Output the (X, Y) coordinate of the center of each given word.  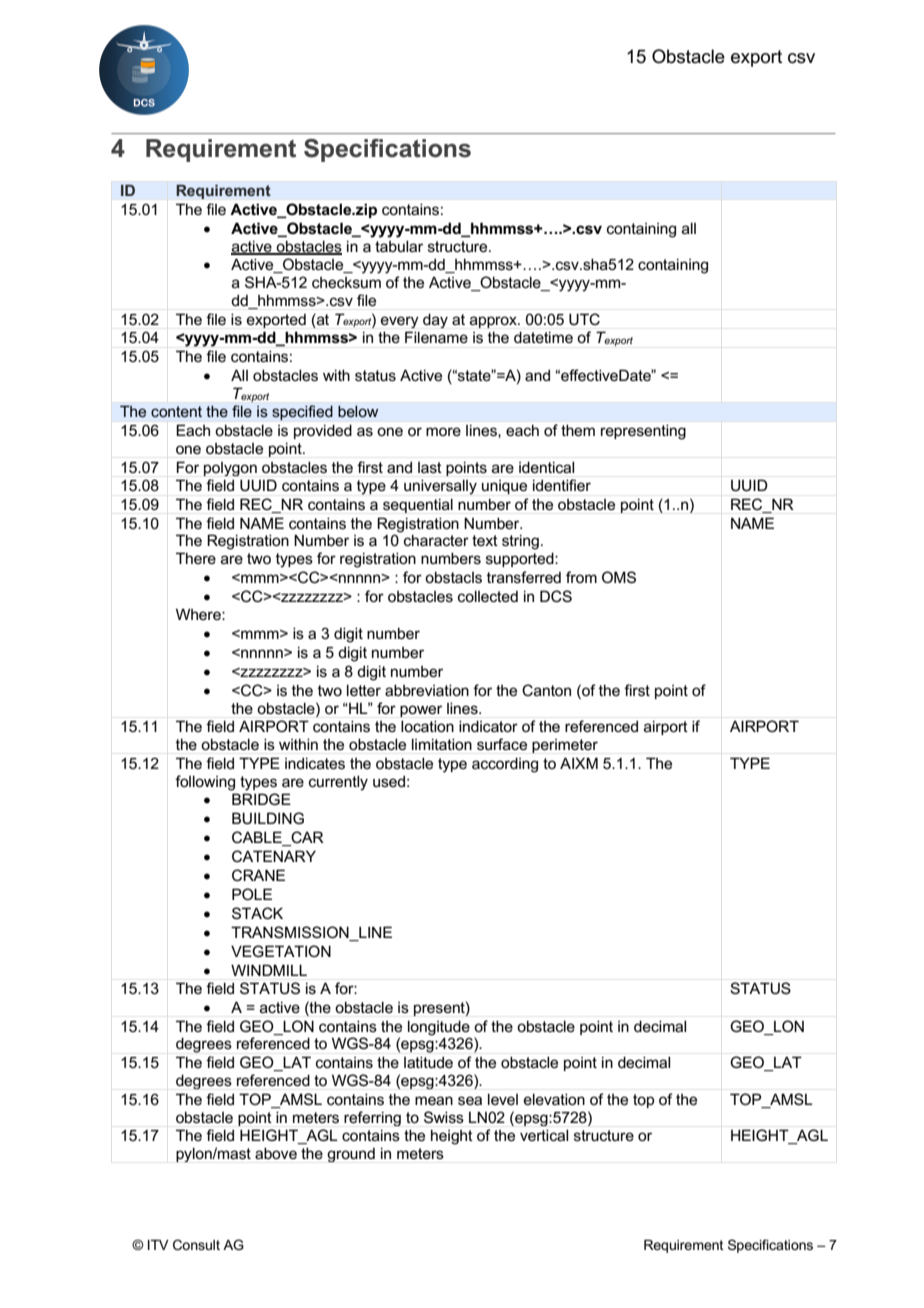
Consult (196, 1244)
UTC (584, 319)
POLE (252, 894)
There (196, 558)
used (389, 781)
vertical (544, 1135)
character (436, 540)
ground (351, 1155)
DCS (556, 596)
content (176, 411)
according (505, 765)
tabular (399, 246)
